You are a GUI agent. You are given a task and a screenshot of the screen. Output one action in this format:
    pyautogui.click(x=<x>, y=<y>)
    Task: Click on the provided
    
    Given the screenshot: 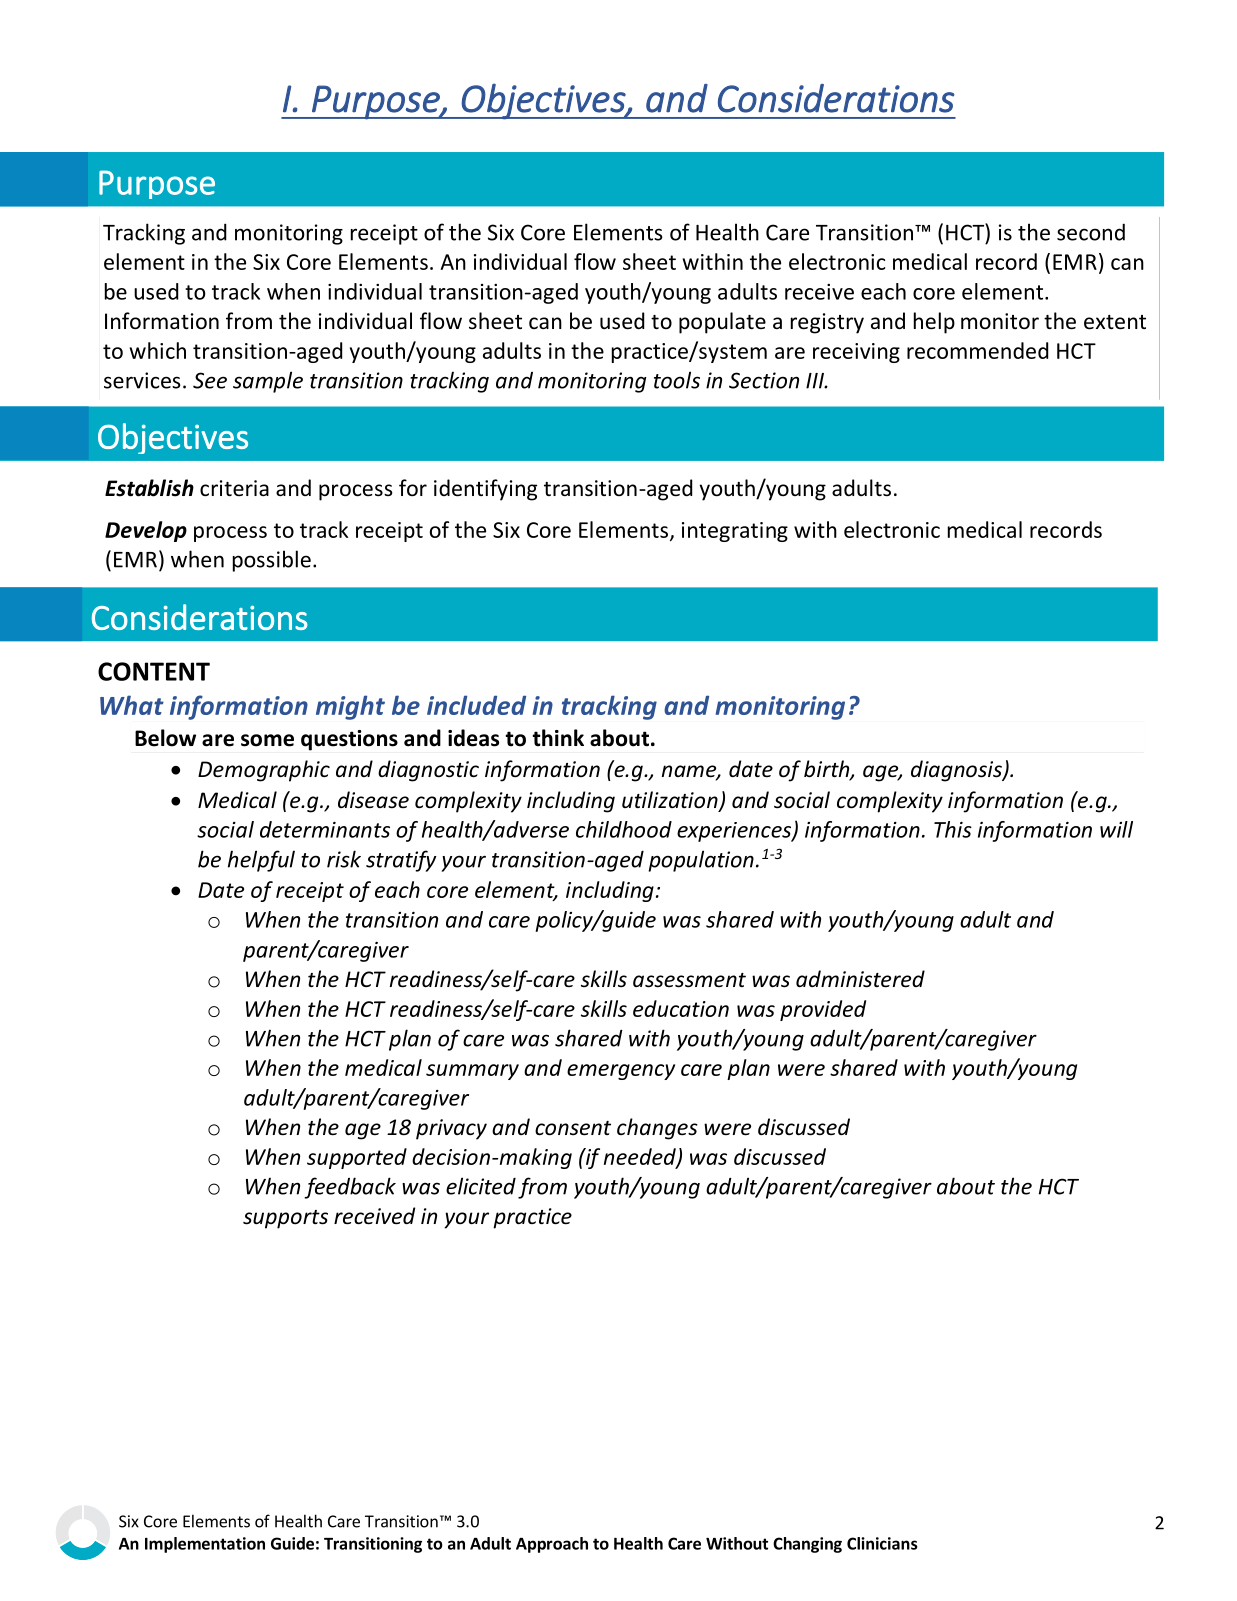 What is the action you would take?
    pyautogui.click(x=823, y=1010)
